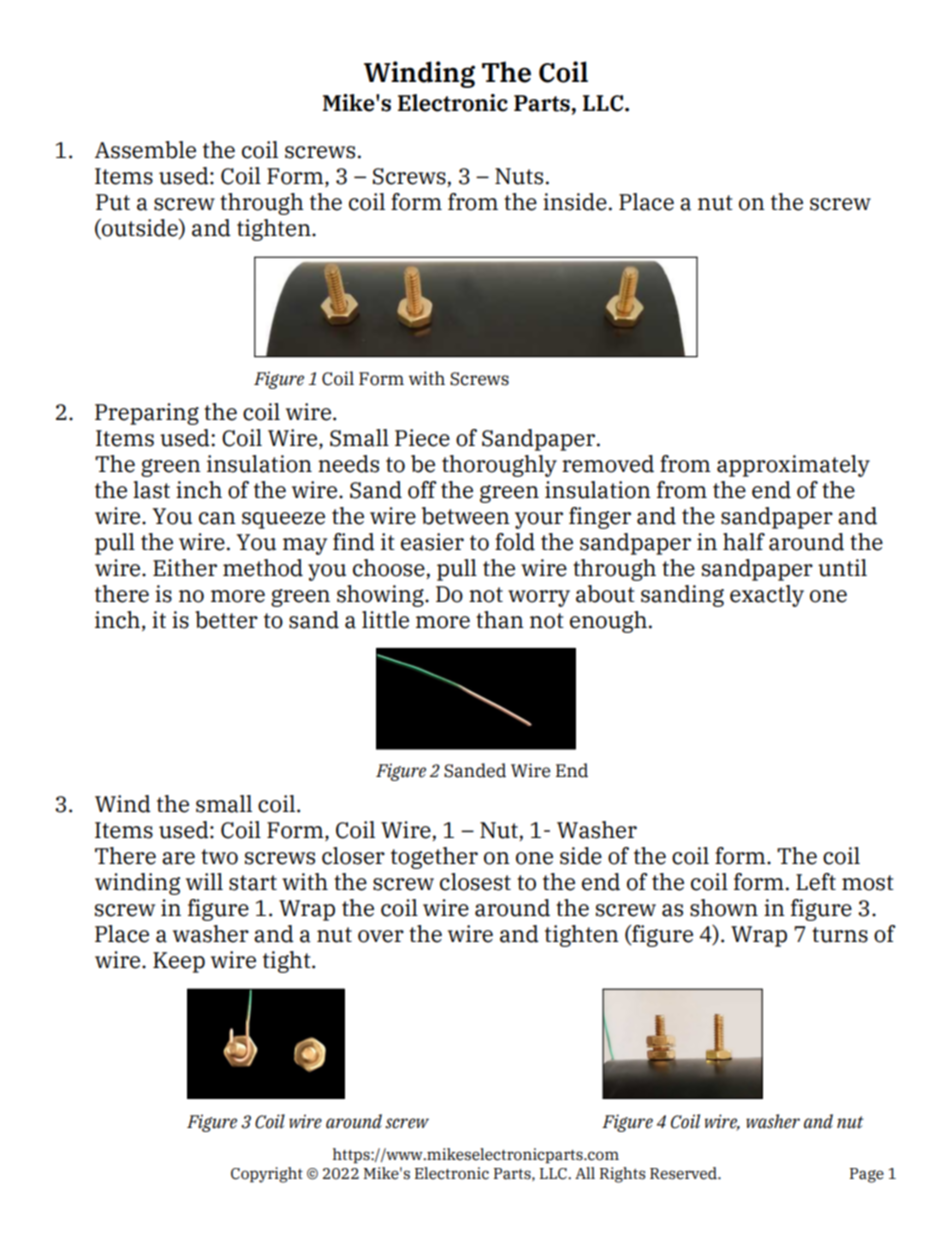  Describe the element at coordinates (267, 1175) in the document. I see `Copyright` at that location.
